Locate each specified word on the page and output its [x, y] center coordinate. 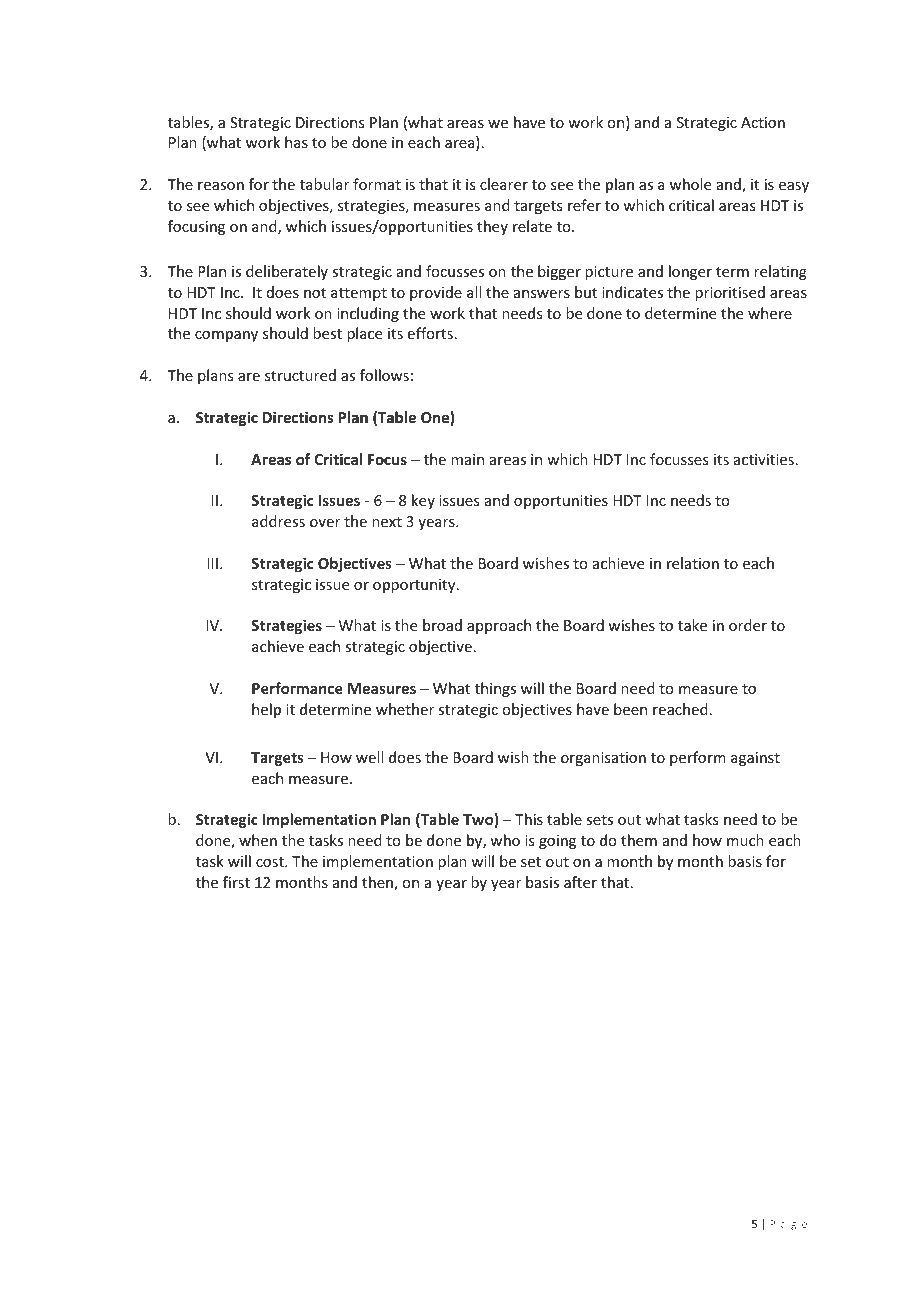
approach [499, 626]
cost [271, 862]
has [296, 142]
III [212, 563]
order [748, 625]
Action [763, 122]
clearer [504, 184]
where [770, 313]
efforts [430, 333]
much [745, 840]
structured [300, 375]
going [557, 842]
